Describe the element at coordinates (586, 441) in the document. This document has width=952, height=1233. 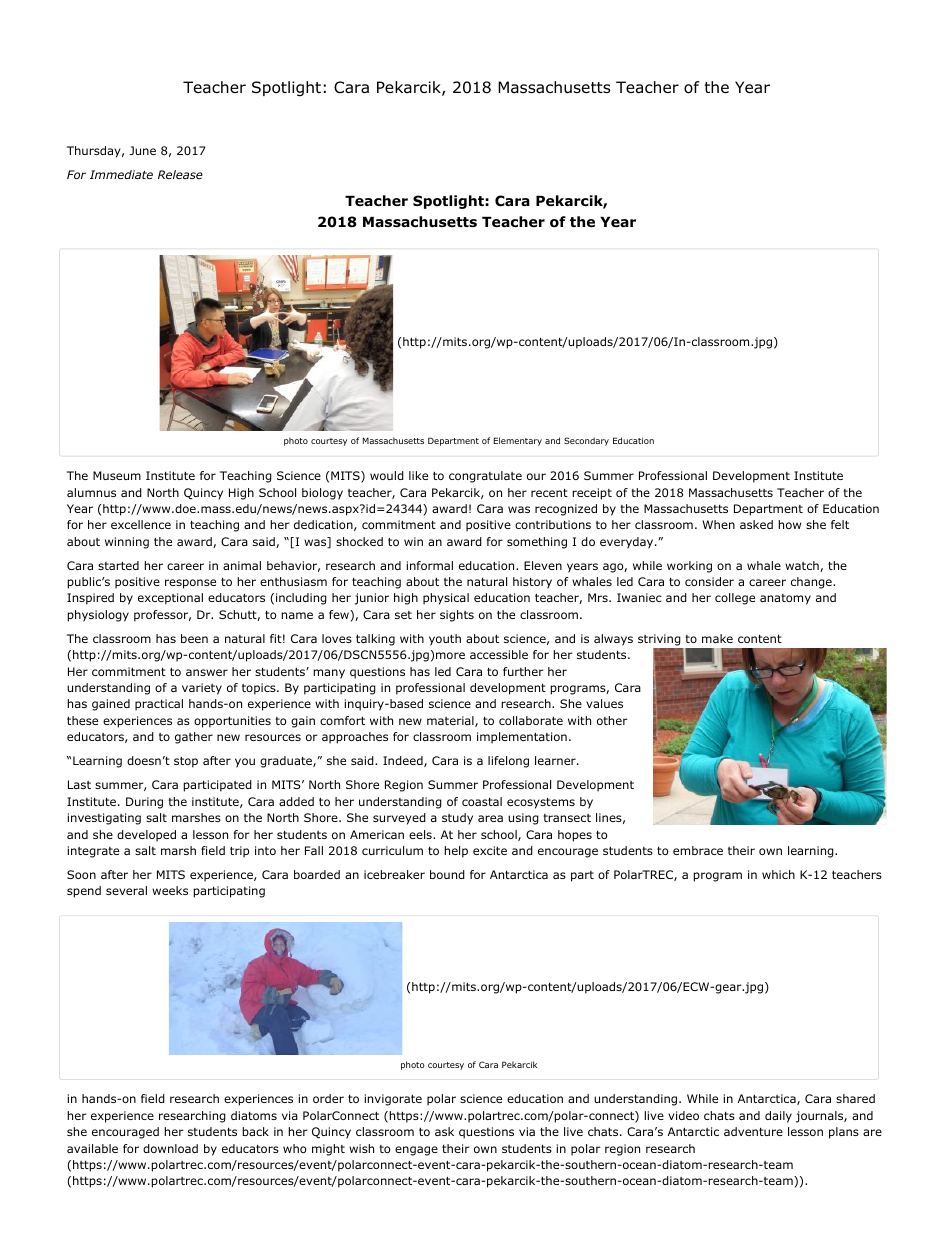
I see `Secondary` at that location.
